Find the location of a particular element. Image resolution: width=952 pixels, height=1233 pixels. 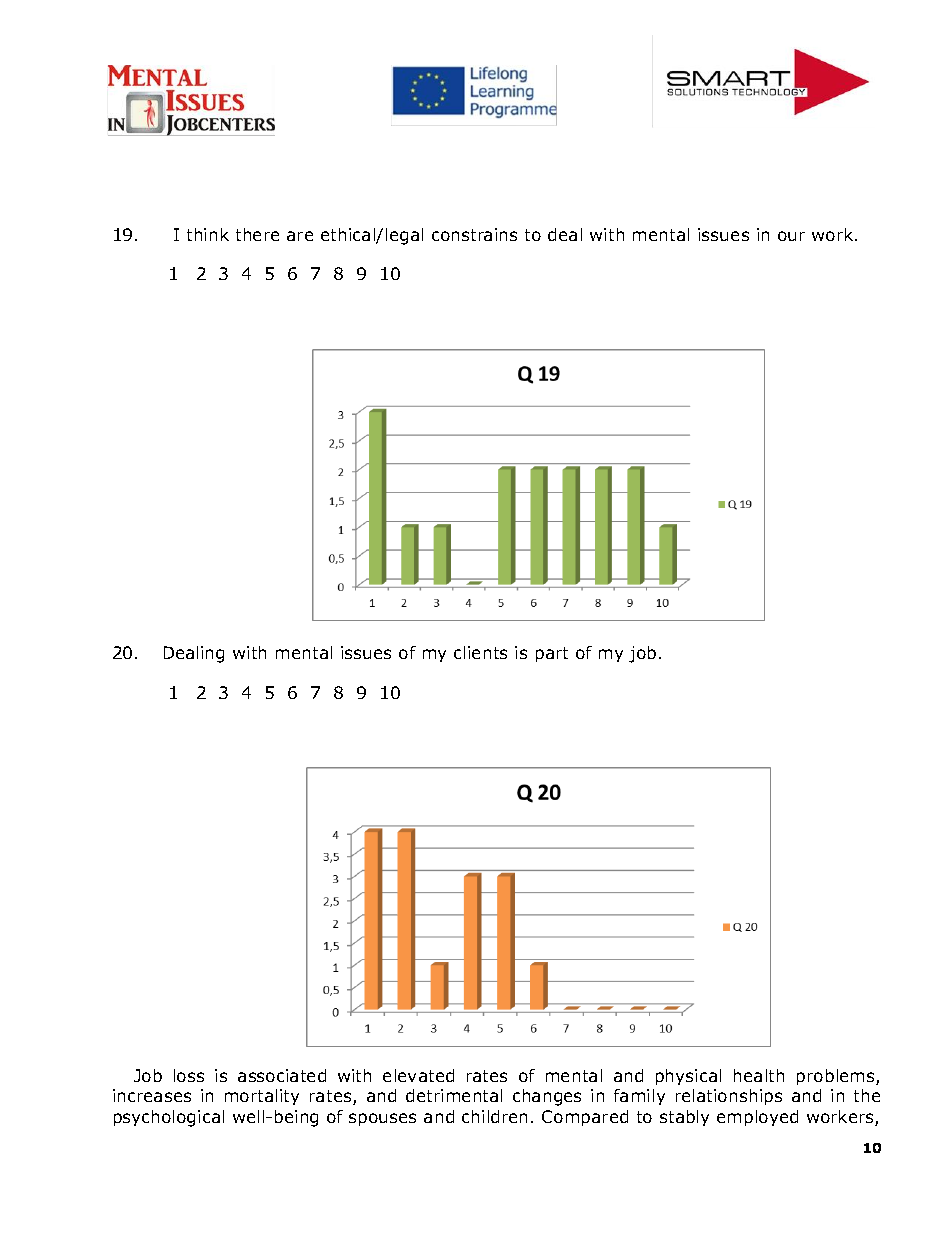

relationships is located at coordinates (729, 1097).
